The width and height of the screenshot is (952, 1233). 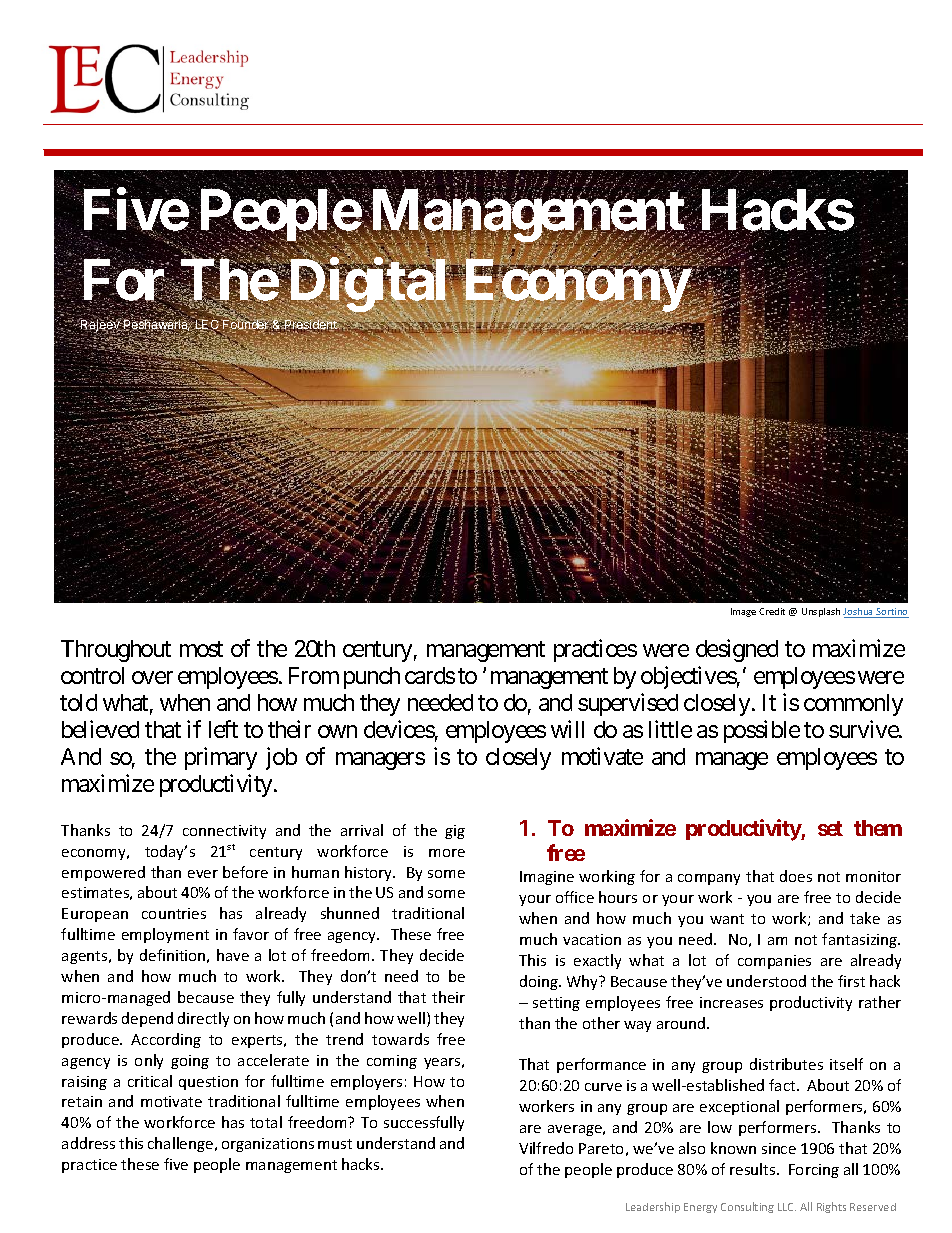 I want to click on gig, so click(x=455, y=832).
